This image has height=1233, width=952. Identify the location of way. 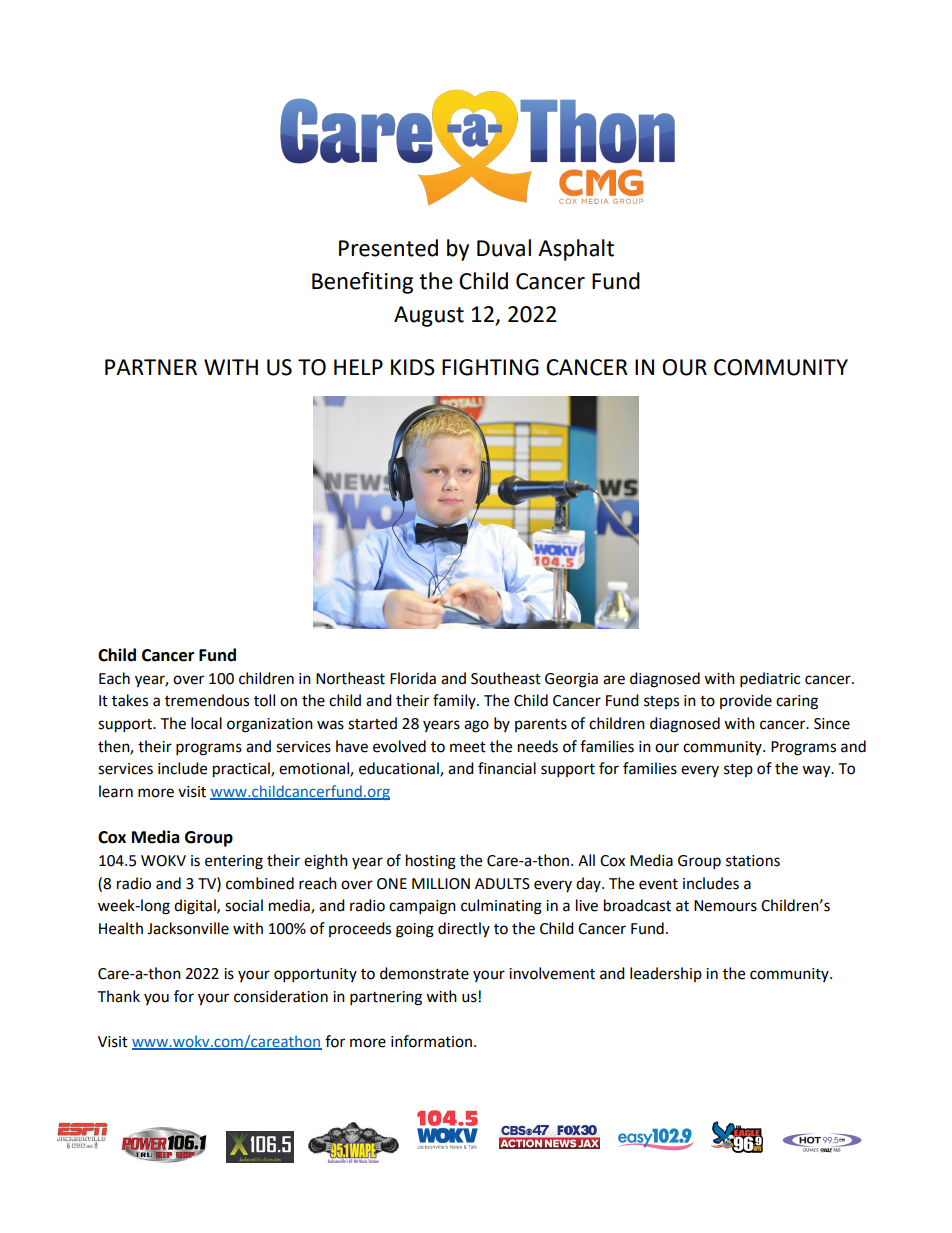
(817, 771).
